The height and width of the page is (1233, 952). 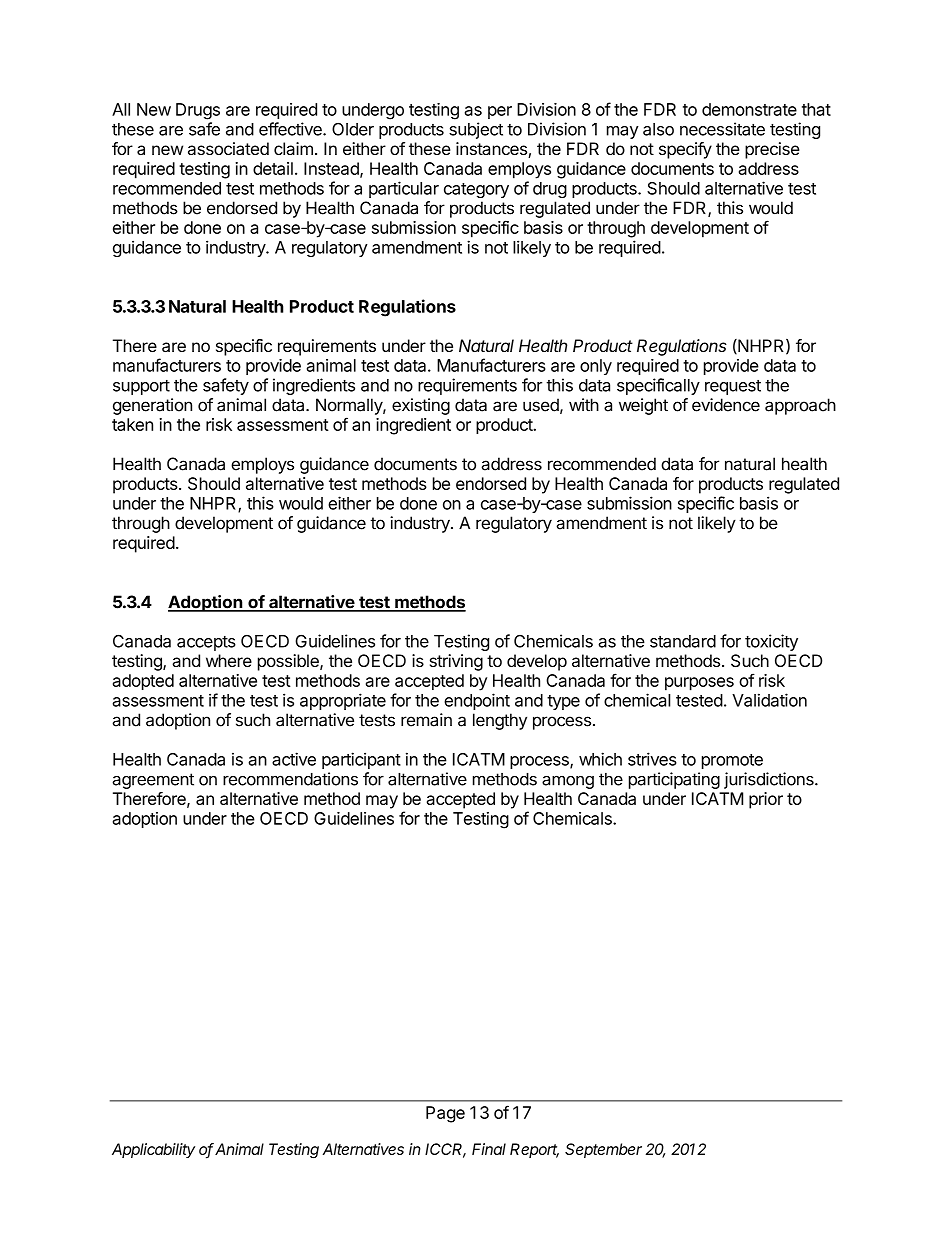 What do you see at coordinates (771, 642) in the page?
I see `toxicity` at bounding box center [771, 642].
